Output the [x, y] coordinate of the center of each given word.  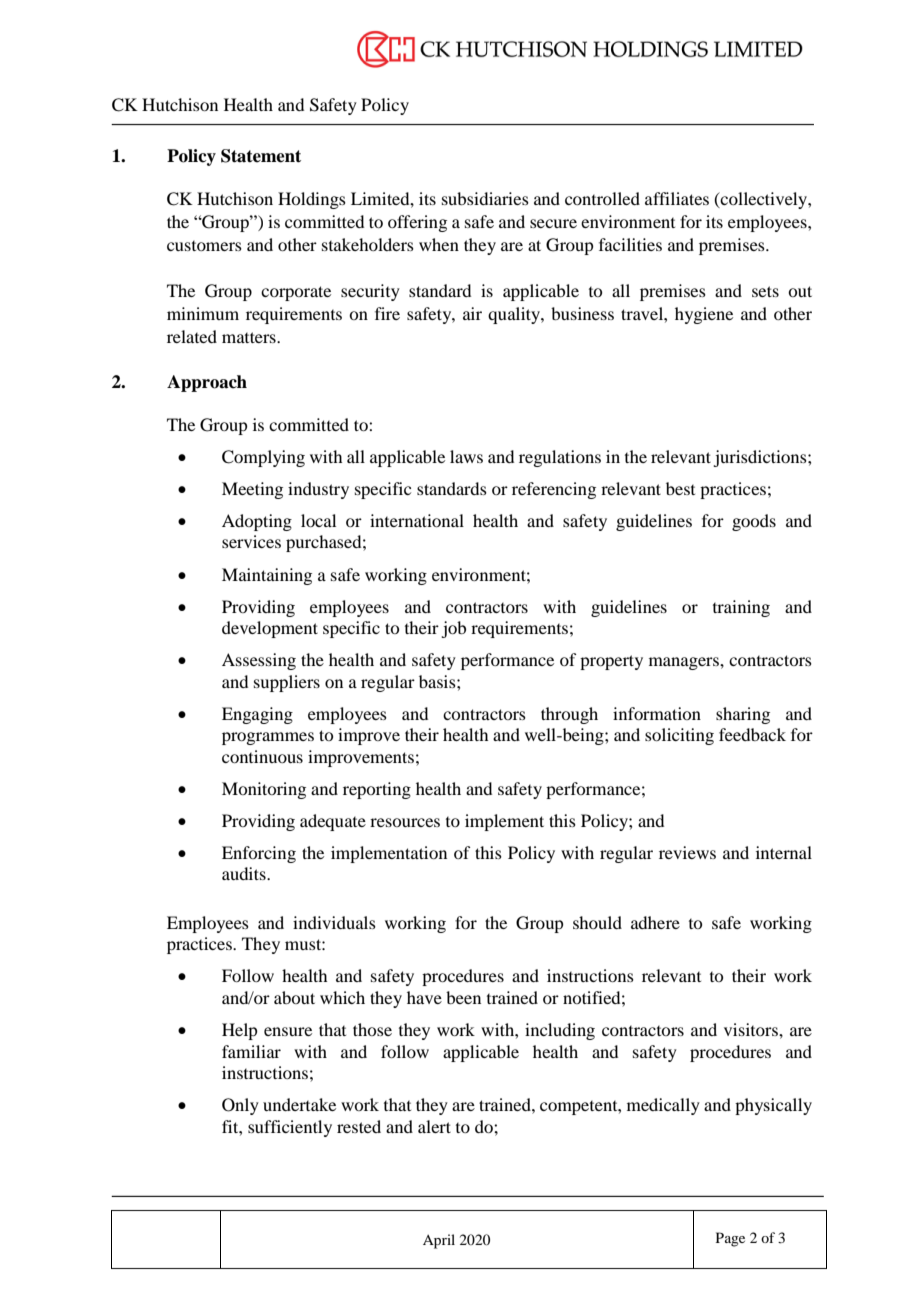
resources [405, 822]
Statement [261, 156]
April [439, 1241]
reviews [687, 852]
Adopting [257, 522]
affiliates [677, 198]
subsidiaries [485, 198]
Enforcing [259, 854]
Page [730, 1239]
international [417, 520]
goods [754, 522]
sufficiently [290, 1128]
